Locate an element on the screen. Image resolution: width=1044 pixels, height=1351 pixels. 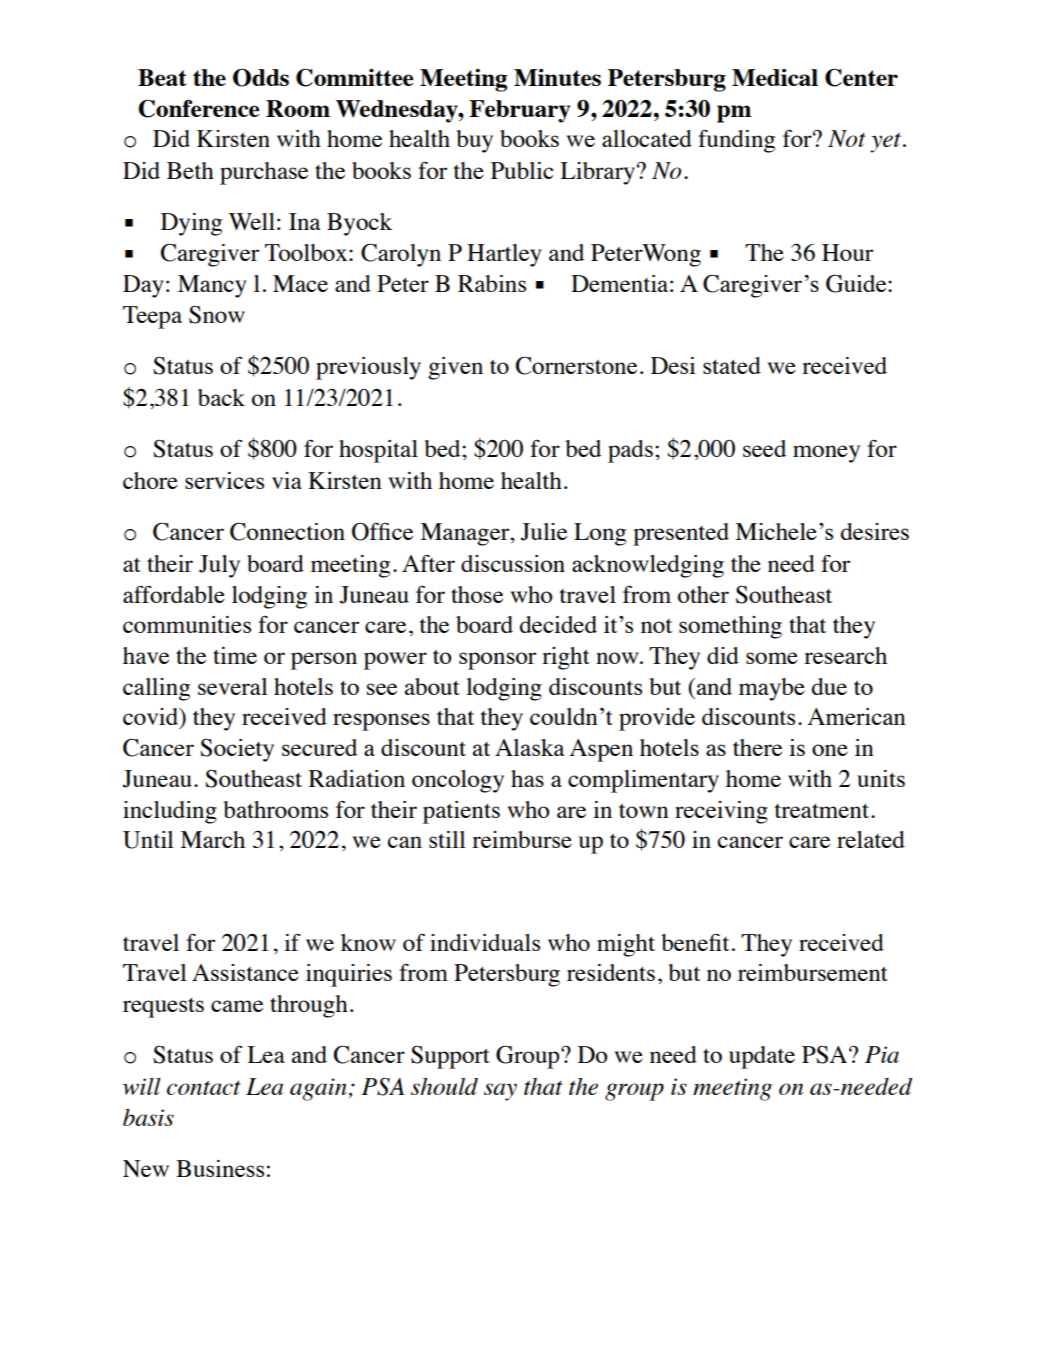
February is located at coordinates (520, 111).
